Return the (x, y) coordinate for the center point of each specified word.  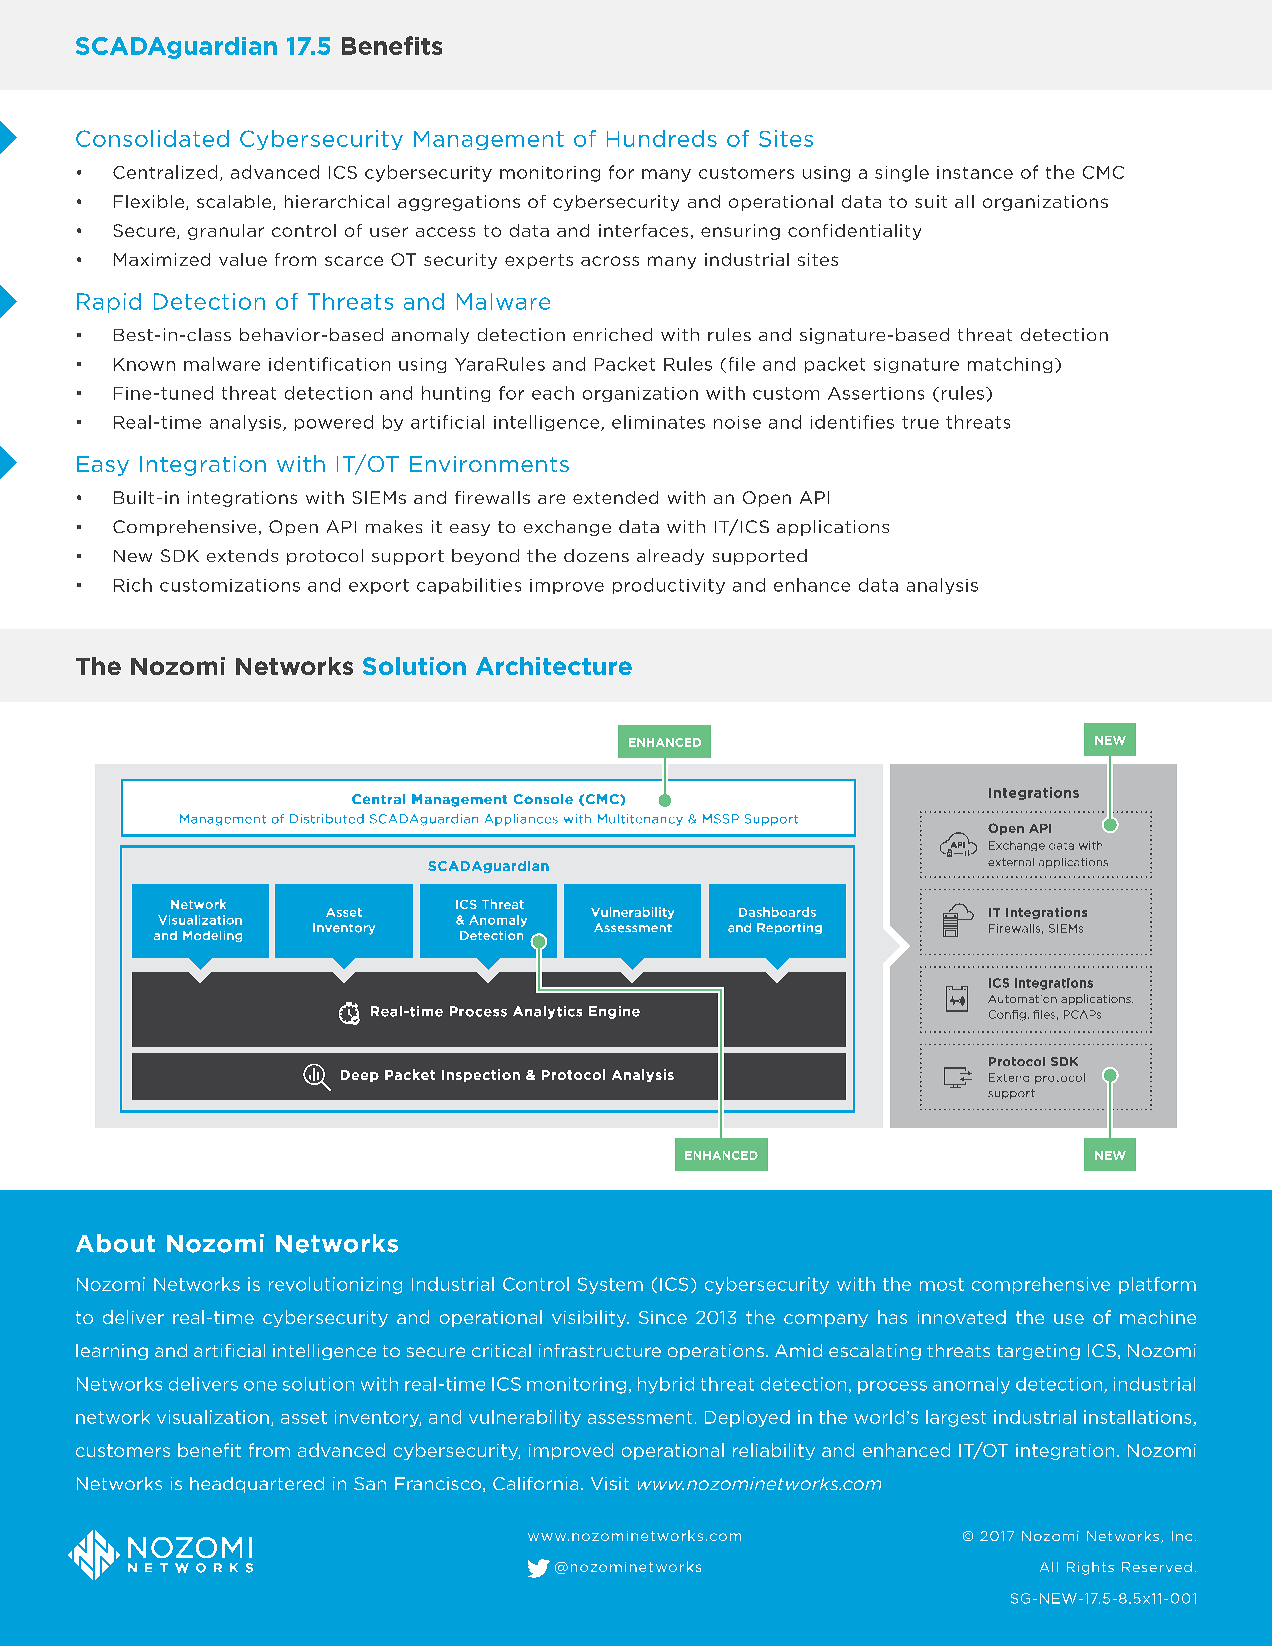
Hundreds (662, 138)
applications (833, 528)
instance (975, 172)
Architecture (554, 666)
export (379, 586)
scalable (235, 202)
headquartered (257, 1485)
